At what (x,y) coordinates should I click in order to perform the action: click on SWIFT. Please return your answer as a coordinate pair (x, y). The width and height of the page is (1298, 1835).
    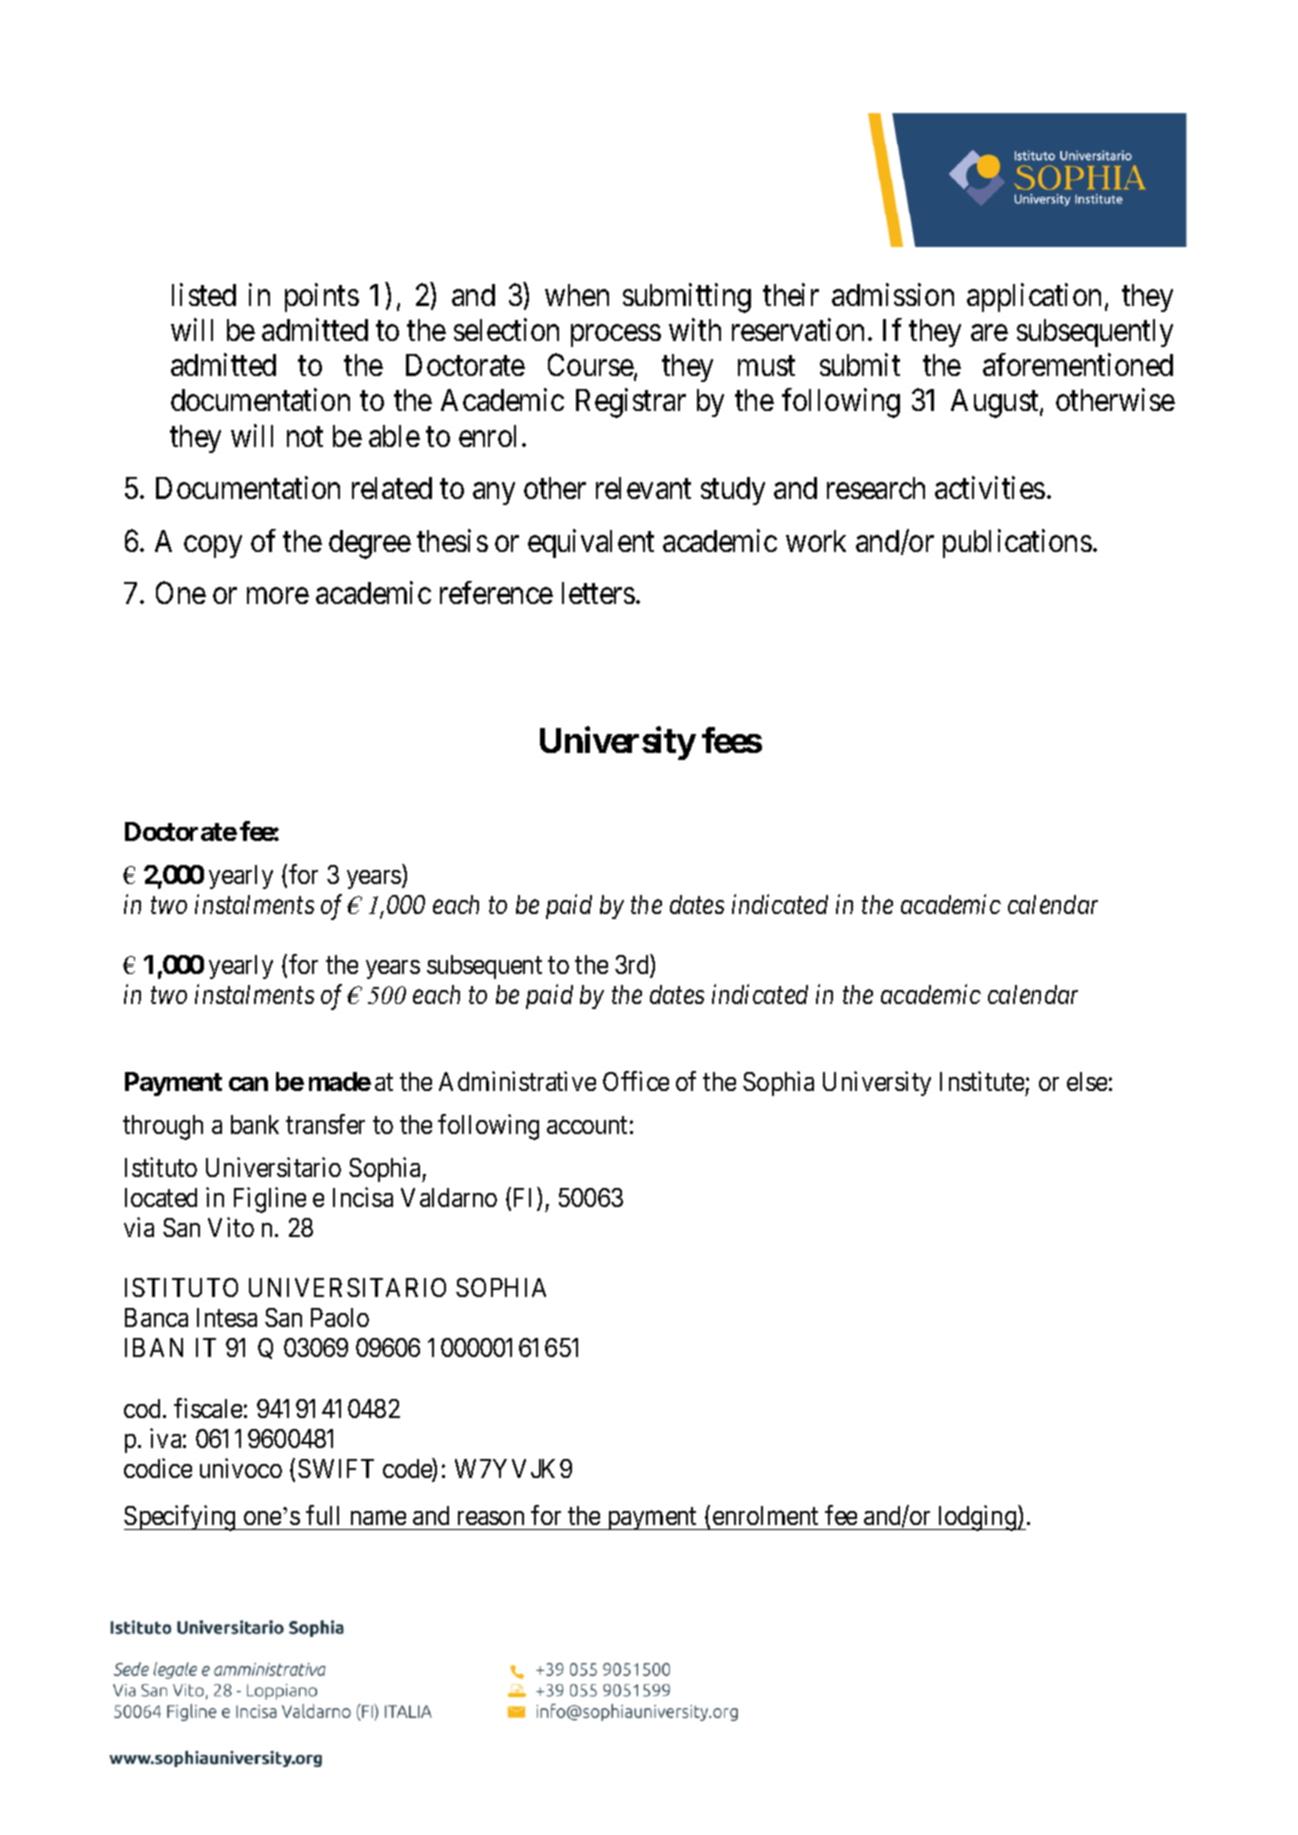
    Looking at the image, I should click on (336, 1468).
